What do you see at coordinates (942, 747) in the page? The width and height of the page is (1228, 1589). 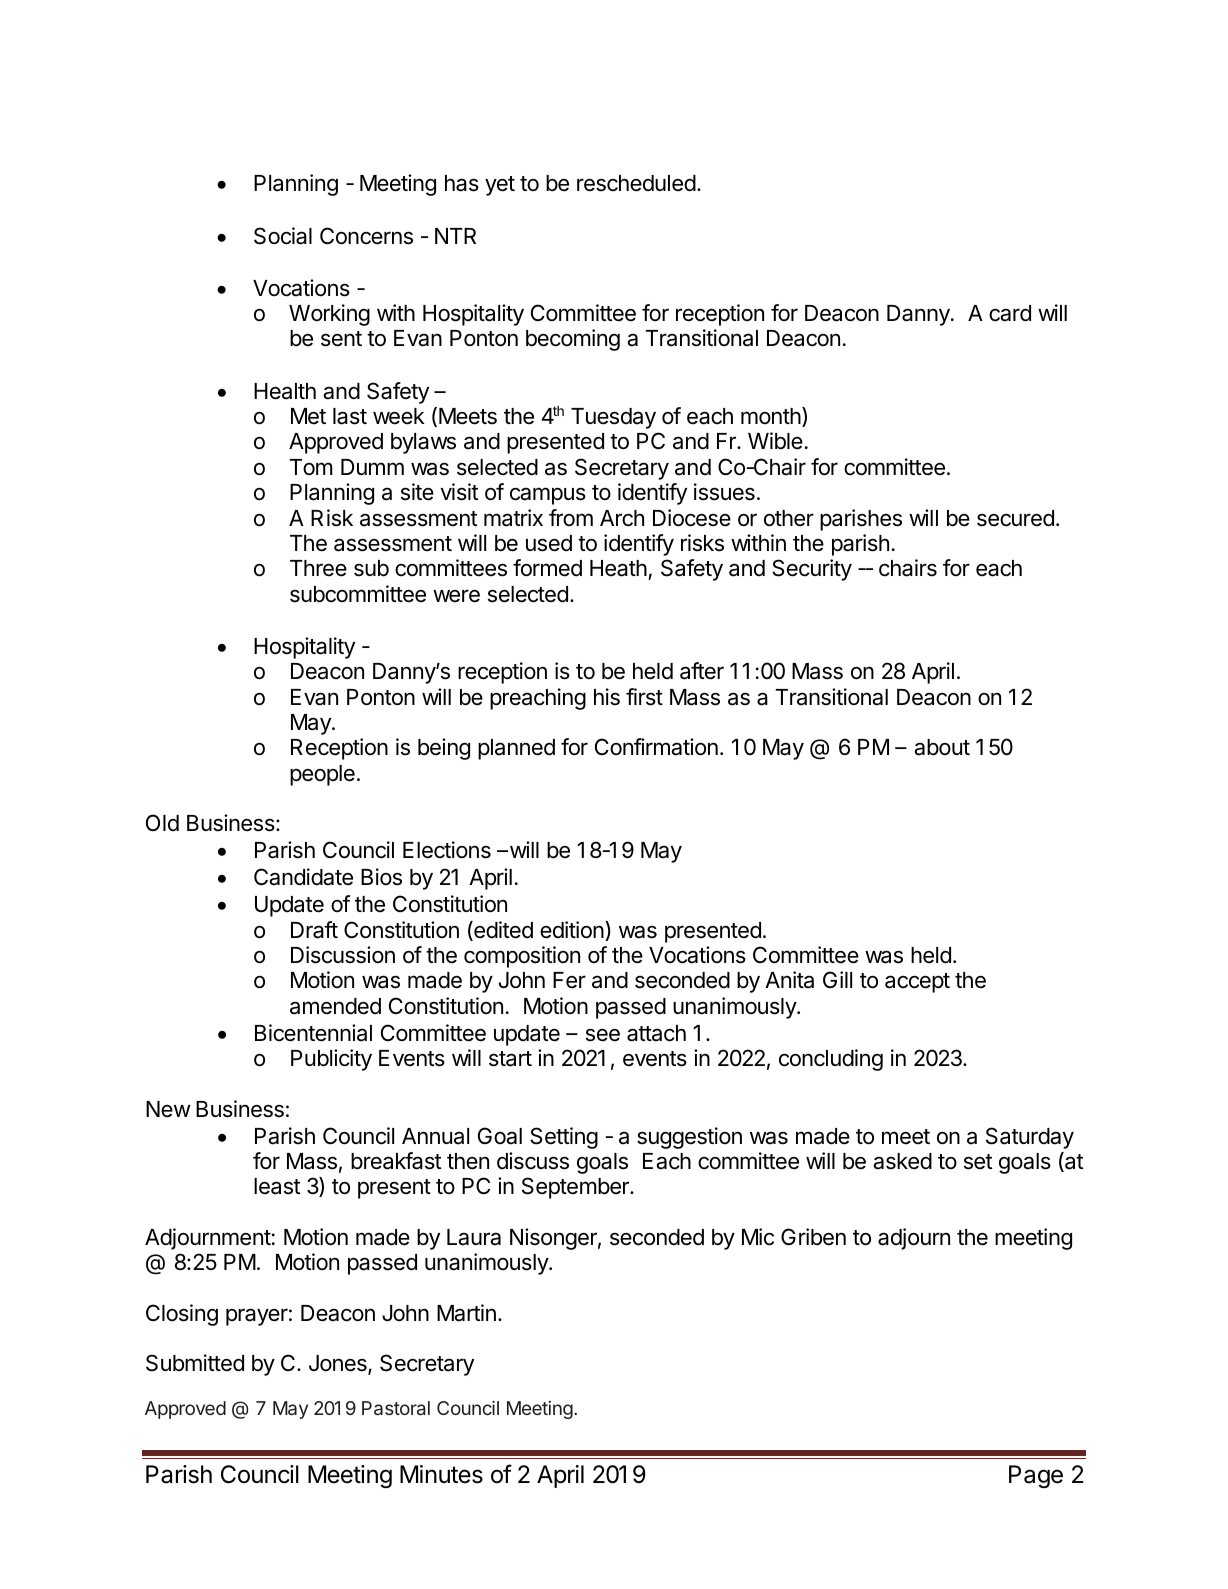 I see `about` at bounding box center [942, 747].
